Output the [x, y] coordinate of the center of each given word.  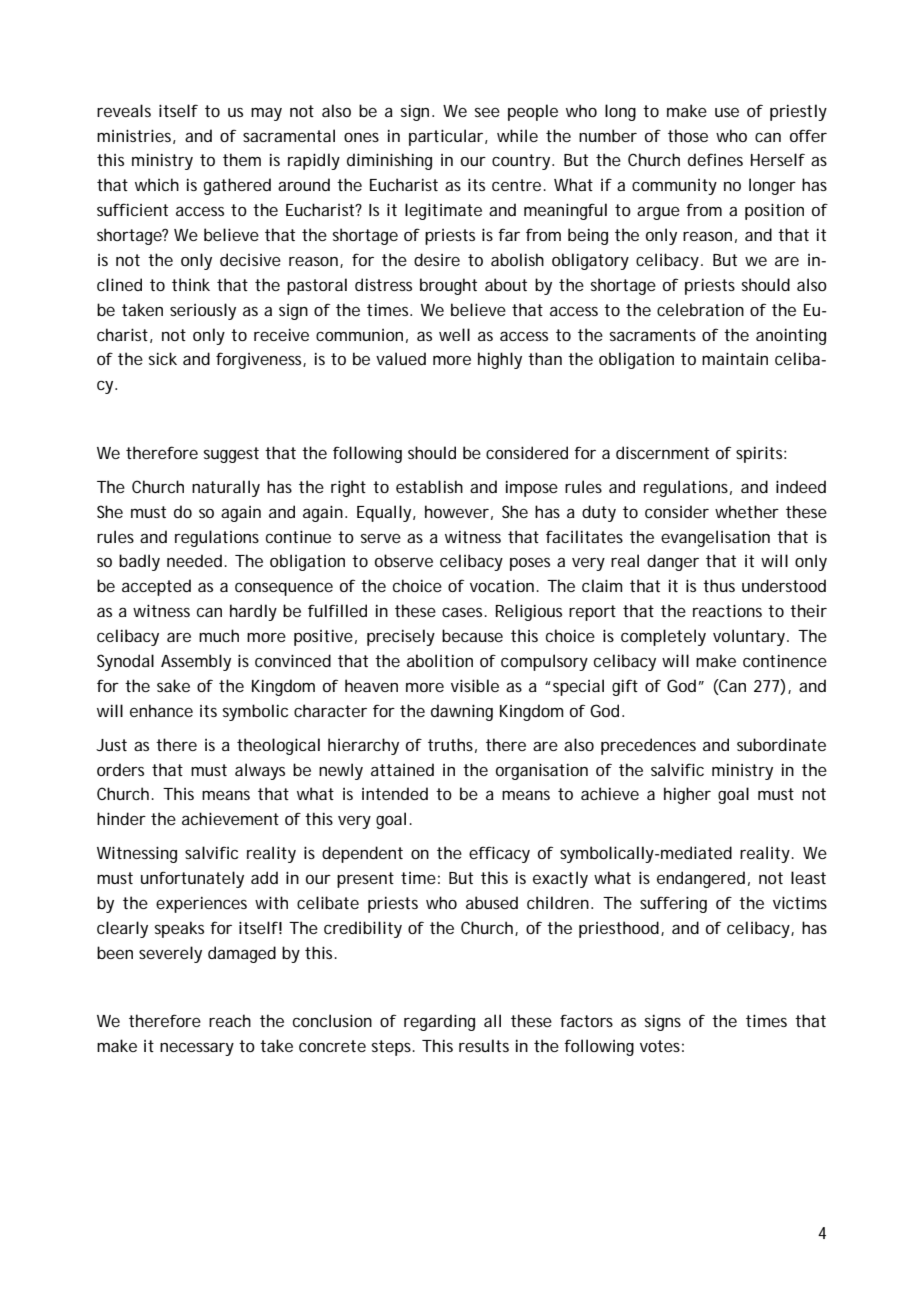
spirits [761, 454]
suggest [231, 455]
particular [447, 137]
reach [230, 1020]
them [242, 159]
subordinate [781, 744]
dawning [462, 712]
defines [715, 159]
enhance [161, 710]
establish [429, 486]
